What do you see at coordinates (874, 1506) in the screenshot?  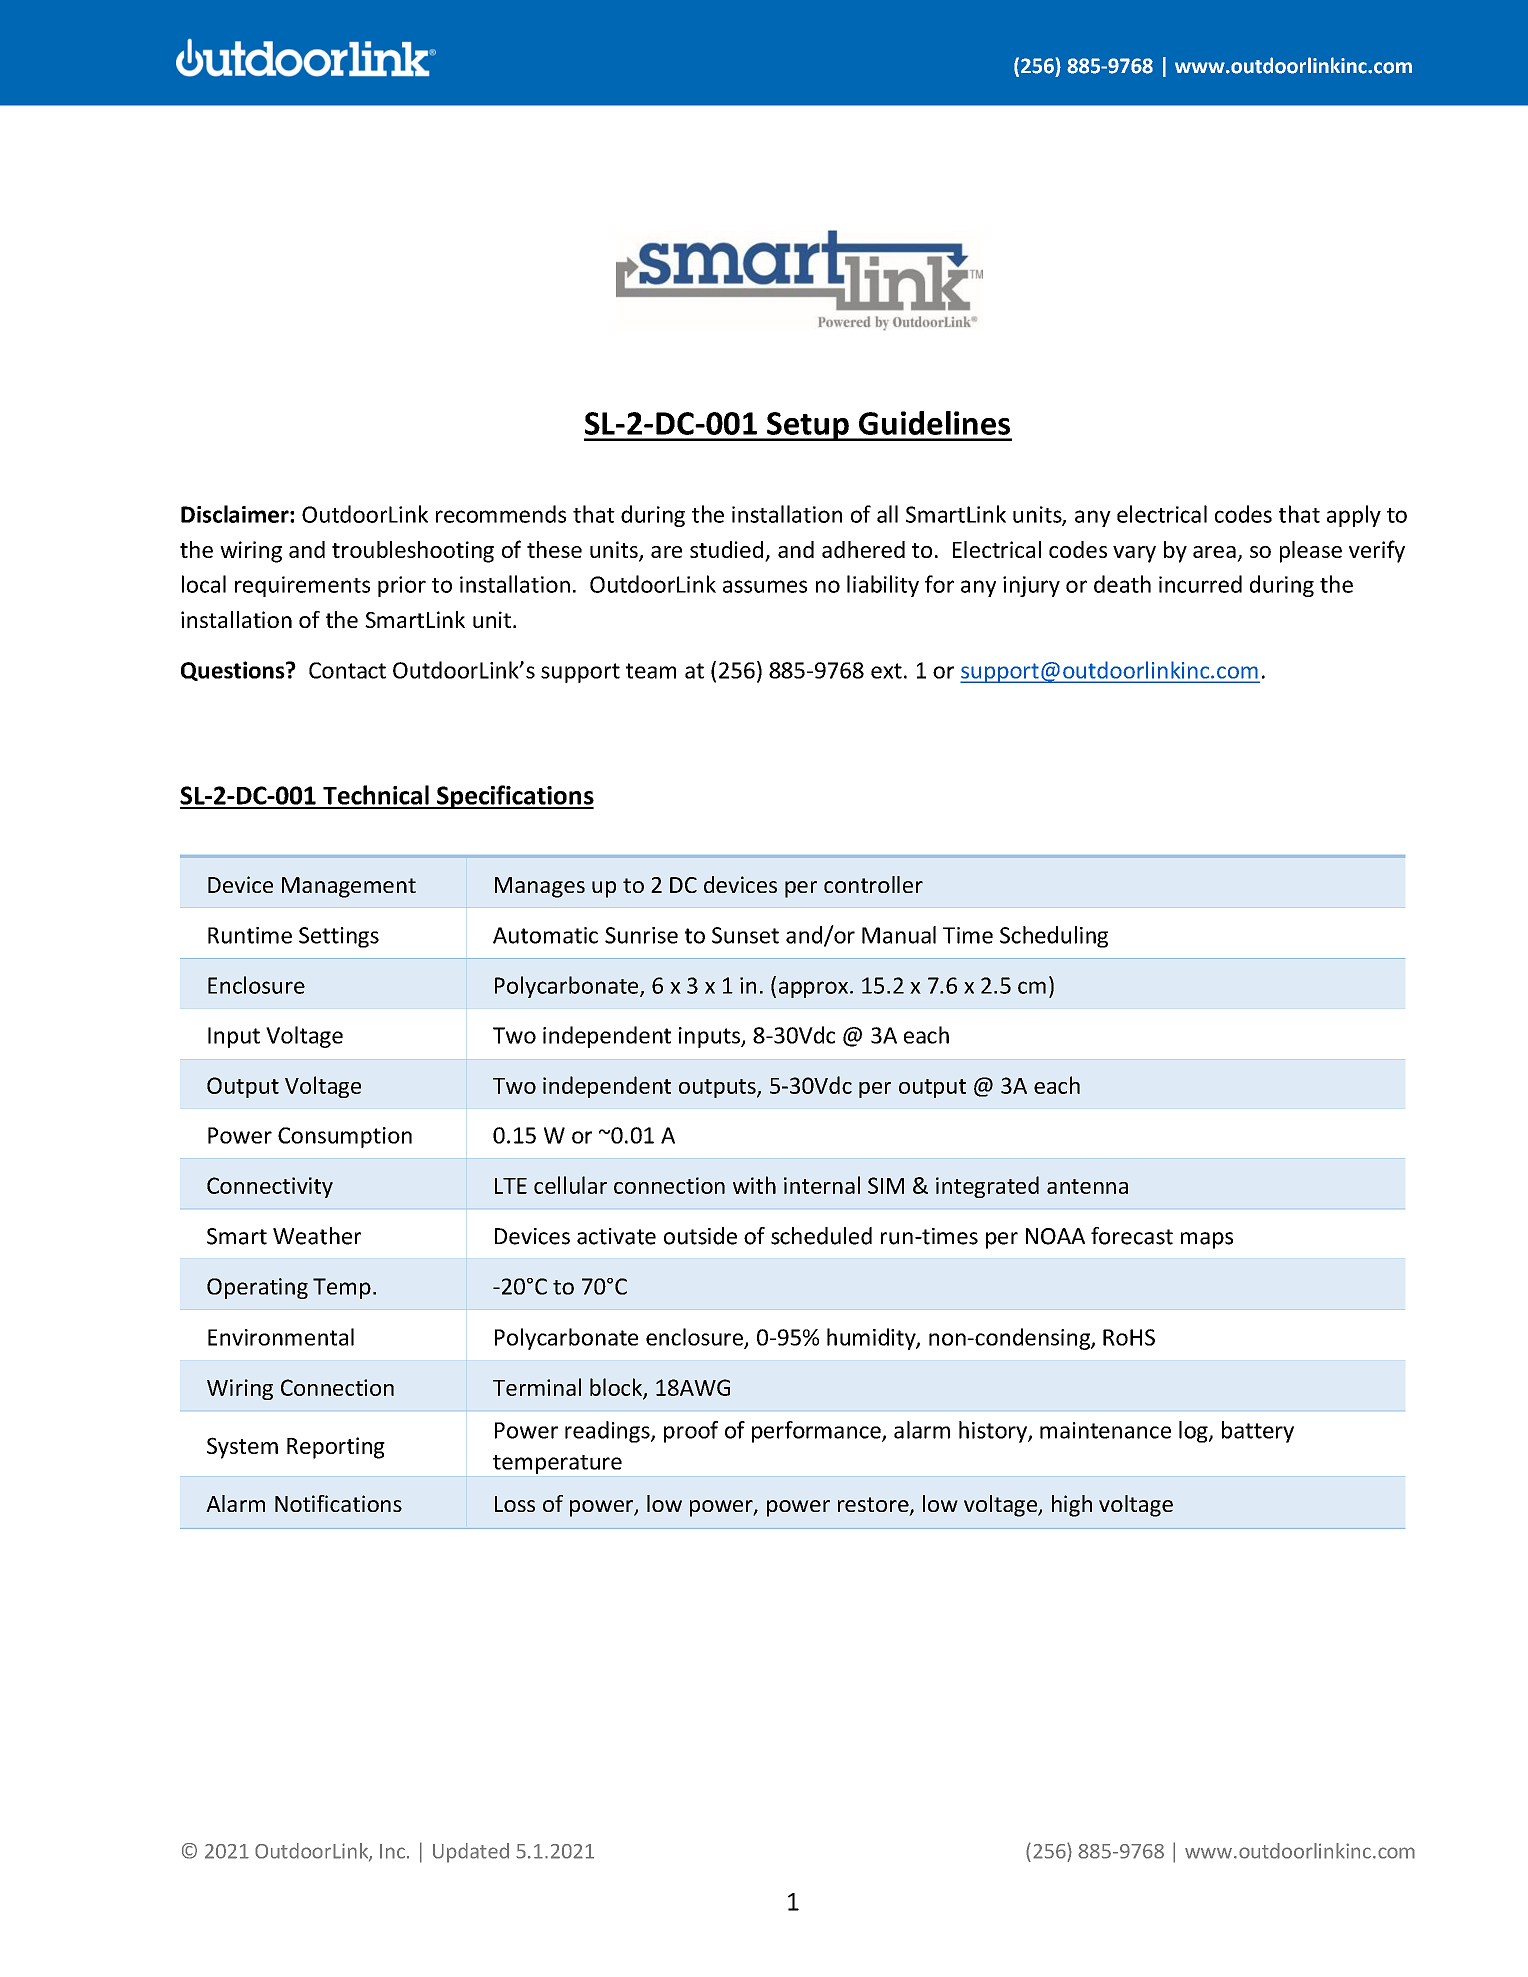 I see `restore` at bounding box center [874, 1506].
